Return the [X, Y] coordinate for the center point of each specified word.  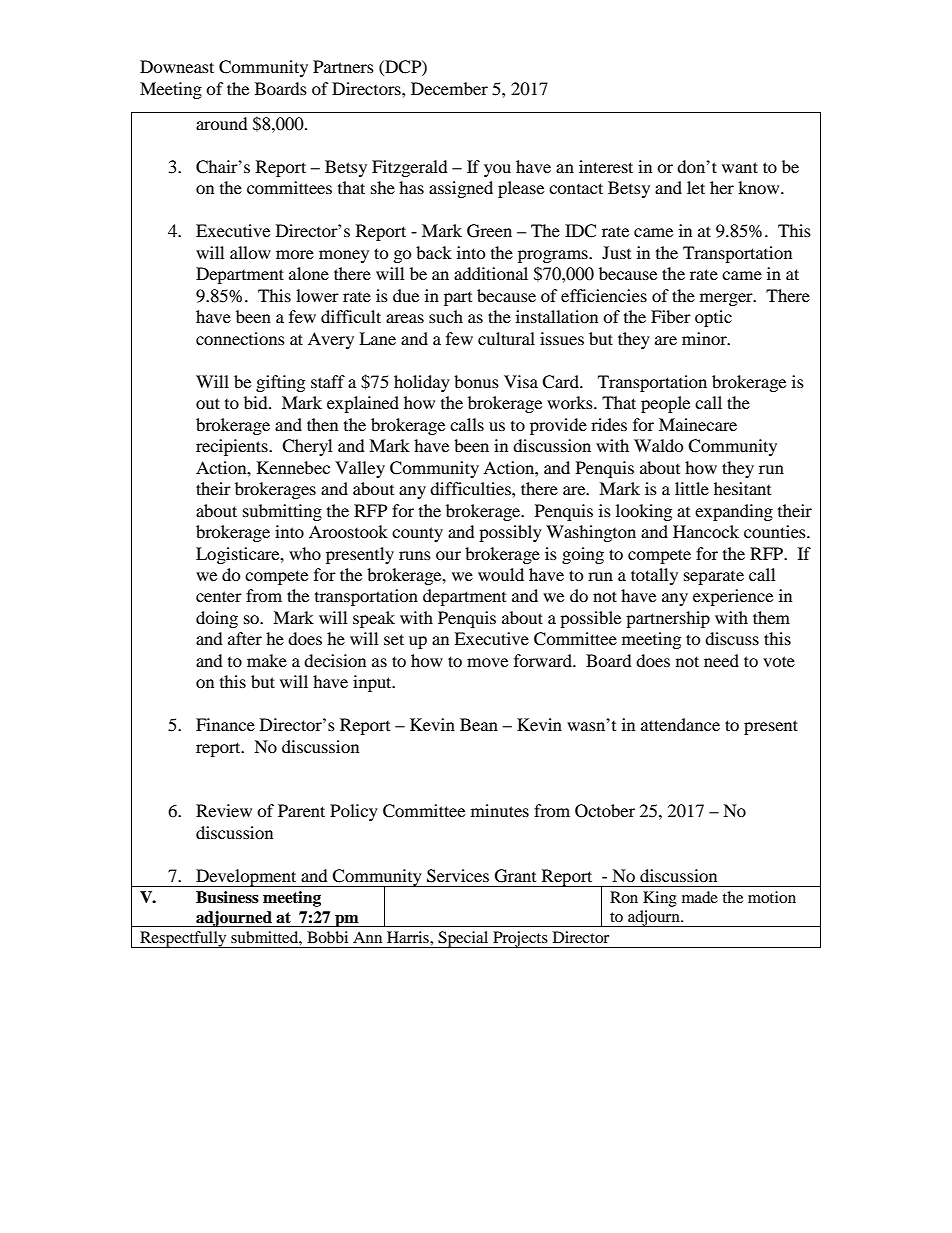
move [487, 662]
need [721, 660]
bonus [476, 381]
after [245, 638]
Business [227, 897]
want [740, 167]
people [665, 404]
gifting [280, 383]
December [449, 88]
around [222, 123]
